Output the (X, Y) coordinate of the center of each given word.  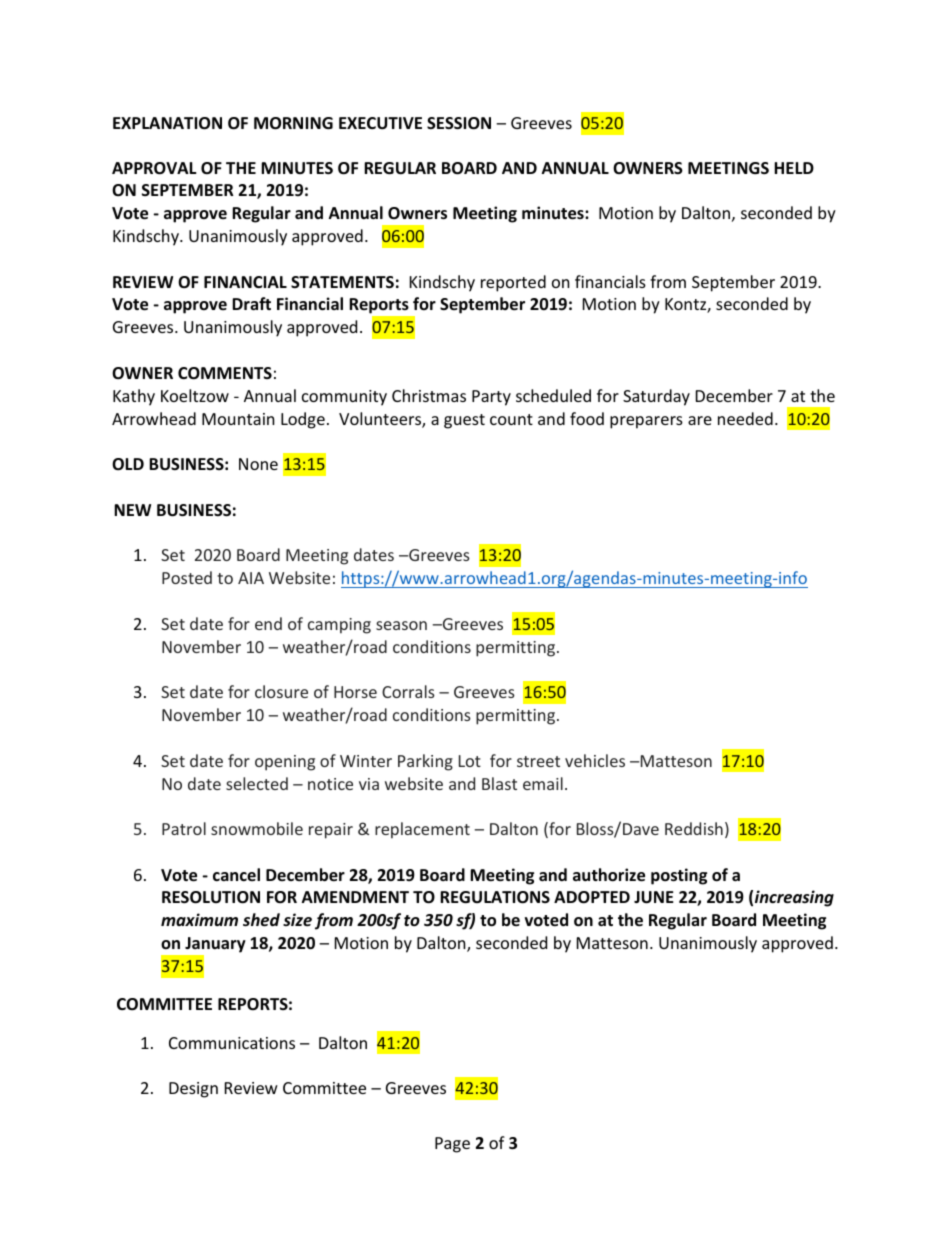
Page (452, 1145)
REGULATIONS (495, 897)
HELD (794, 168)
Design (193, 1090)
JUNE (654, 897)
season (401, 625)
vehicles (595, 760)
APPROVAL (154, 168)
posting (679, 876)
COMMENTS (225, 373)
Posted (187, 577)
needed (745, 418)
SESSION (459, 123)
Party (491, 398)
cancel (236, 874)
